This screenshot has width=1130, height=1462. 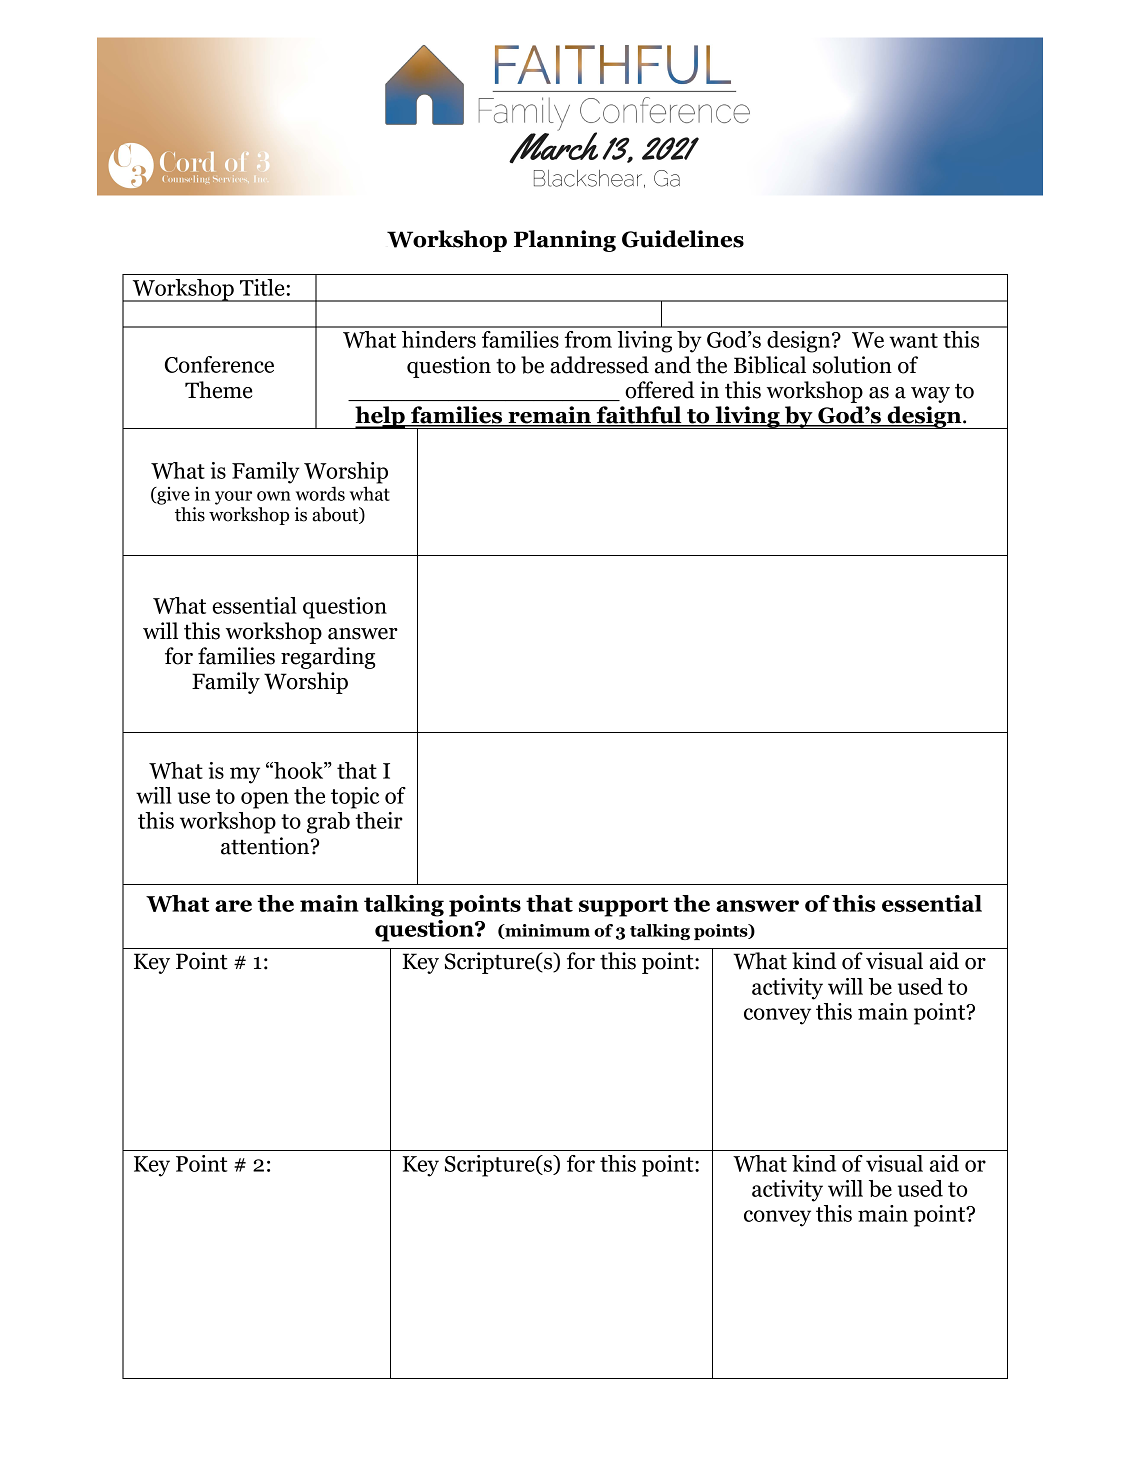 What do you see at coordinates (930, 395) in the screenshot?
I see `way` at bounding box center [930, 395].
